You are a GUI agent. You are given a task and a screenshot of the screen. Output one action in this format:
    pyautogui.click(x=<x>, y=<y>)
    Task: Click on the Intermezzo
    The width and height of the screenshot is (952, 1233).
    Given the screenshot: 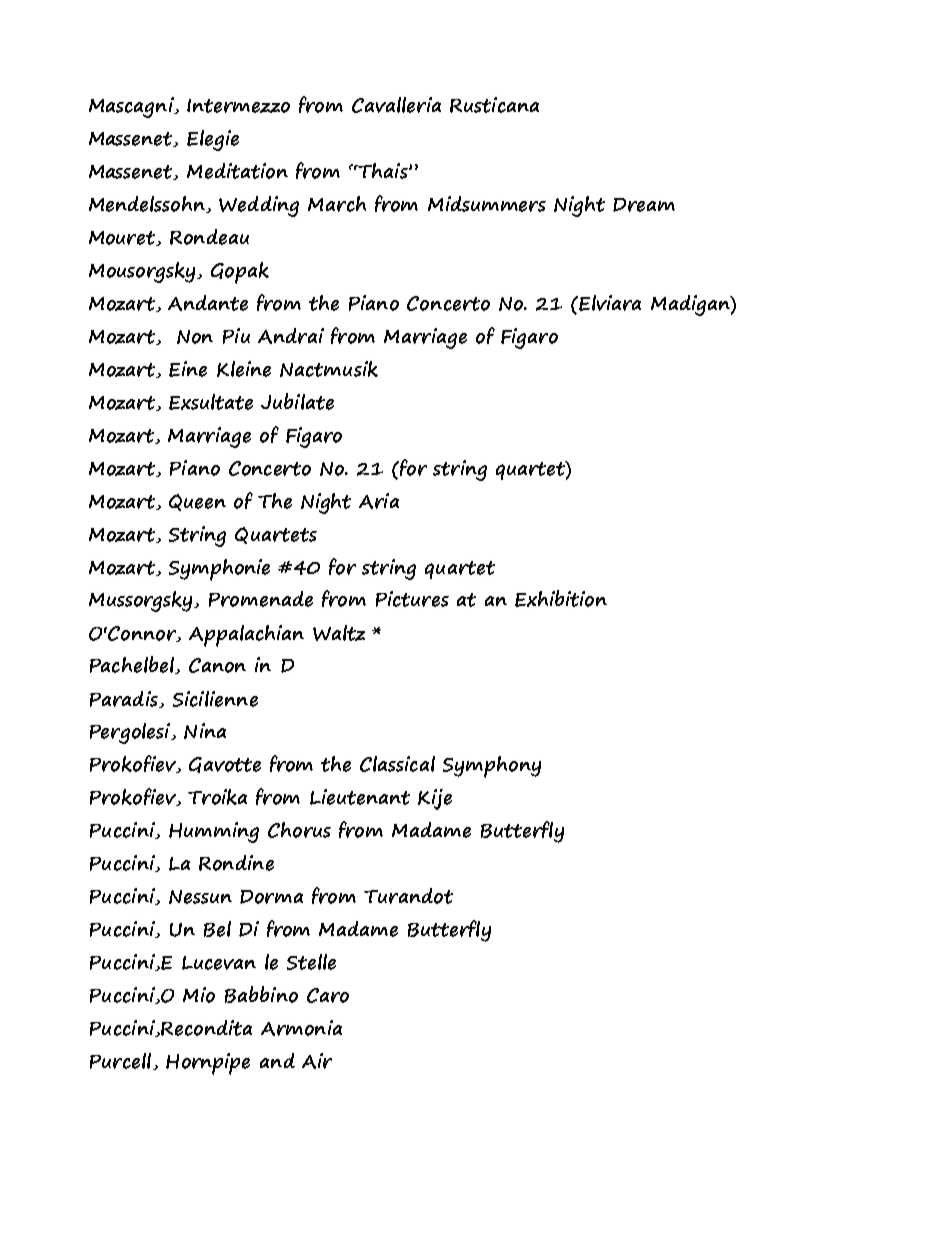 What is the action you would take?
    pyautogui.click(x=238, y=106)
